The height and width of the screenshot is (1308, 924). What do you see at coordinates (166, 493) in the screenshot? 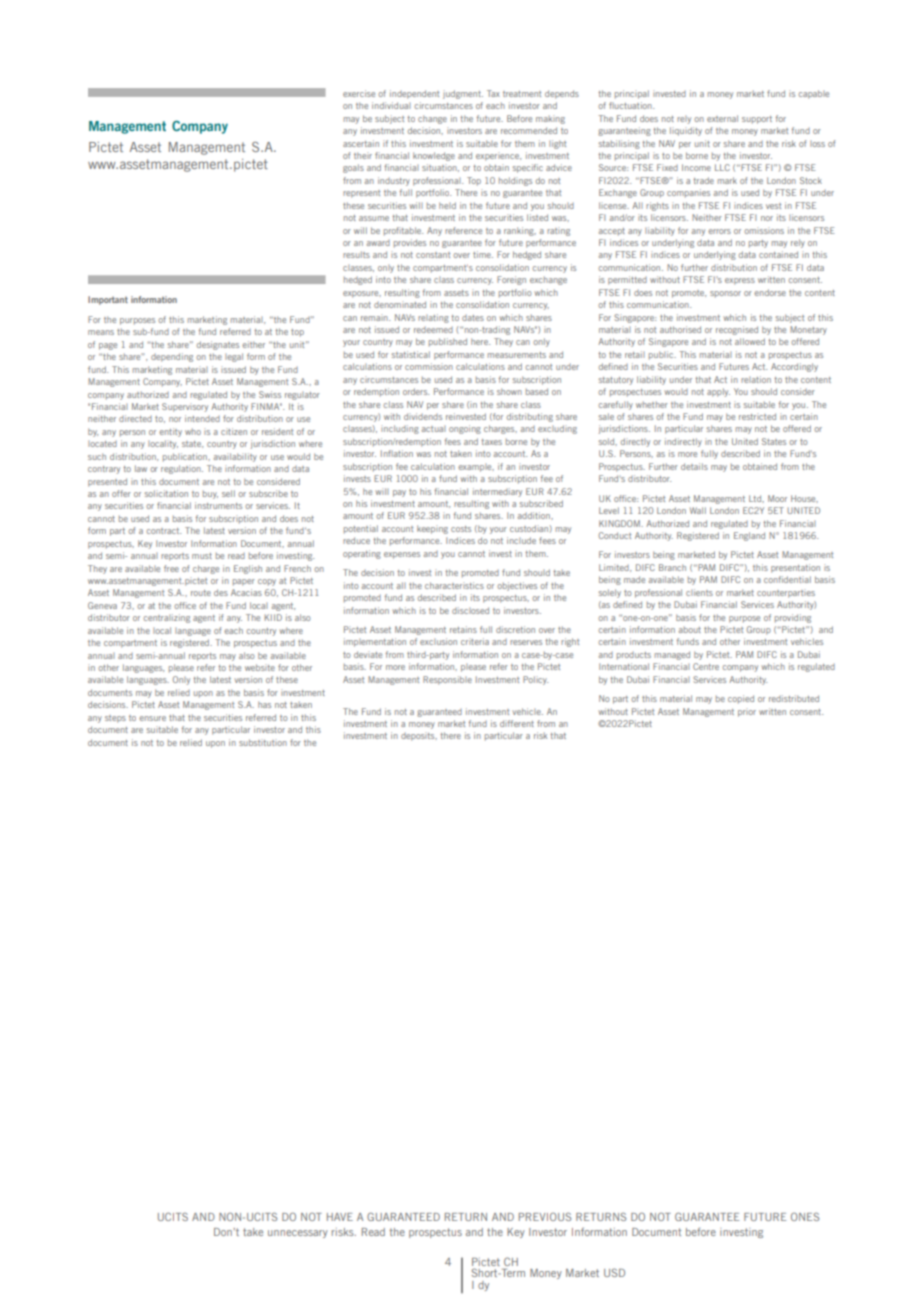
I see `solicitation` at bounding box center [166, 493].
